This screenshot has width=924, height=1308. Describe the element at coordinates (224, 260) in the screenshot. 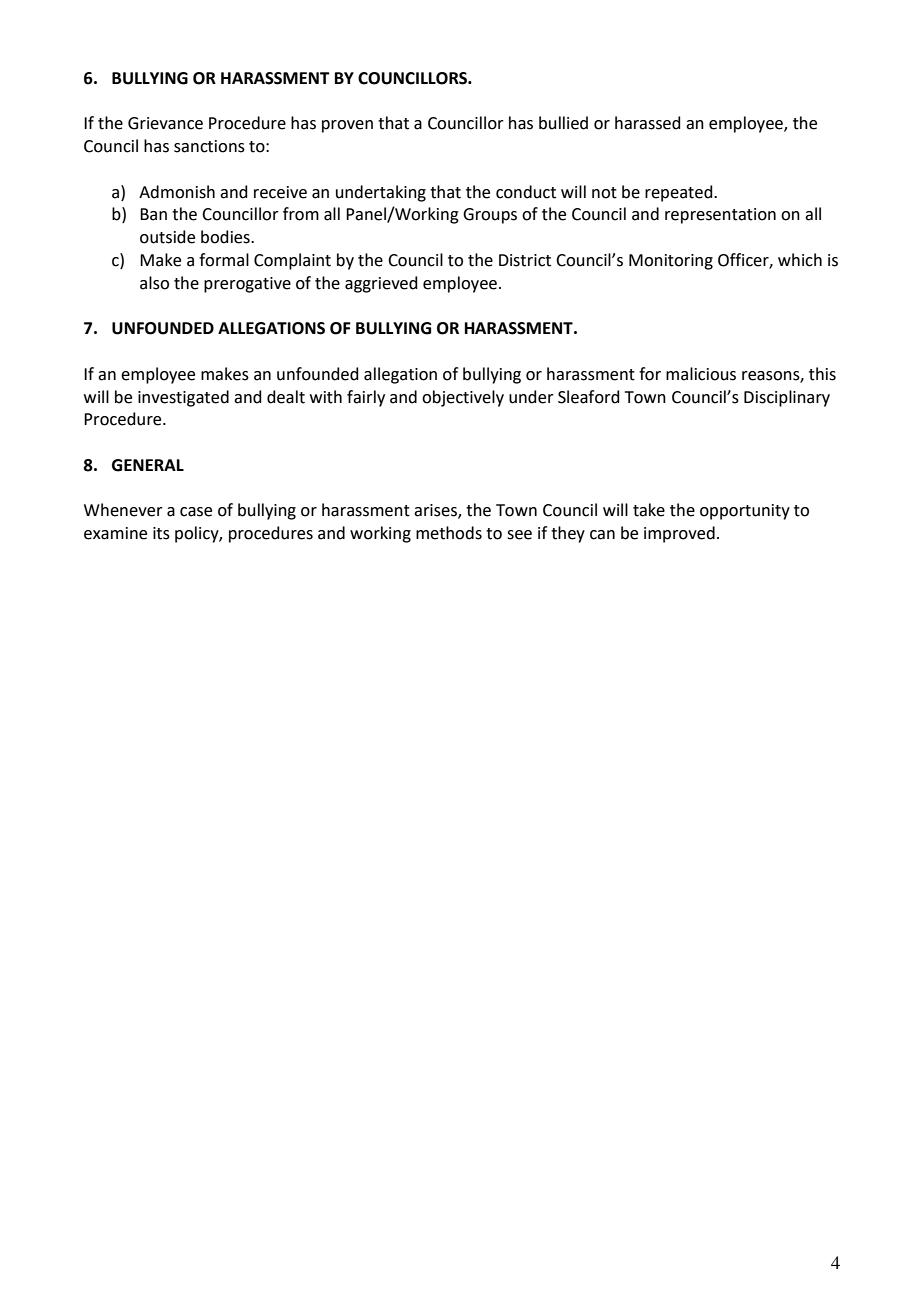

I see `formal` at that location.
